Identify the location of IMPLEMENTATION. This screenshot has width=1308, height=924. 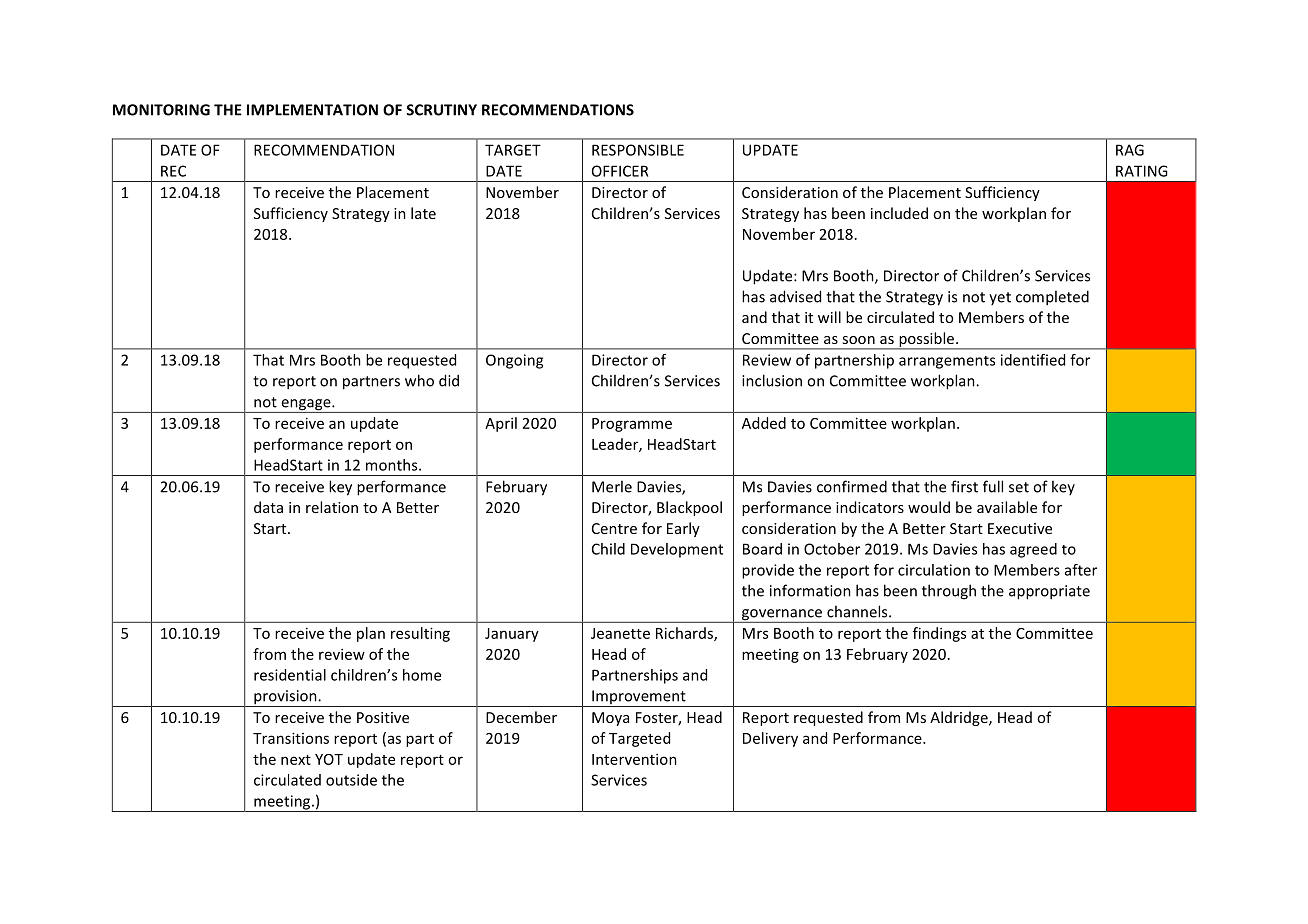
(312, 110).
